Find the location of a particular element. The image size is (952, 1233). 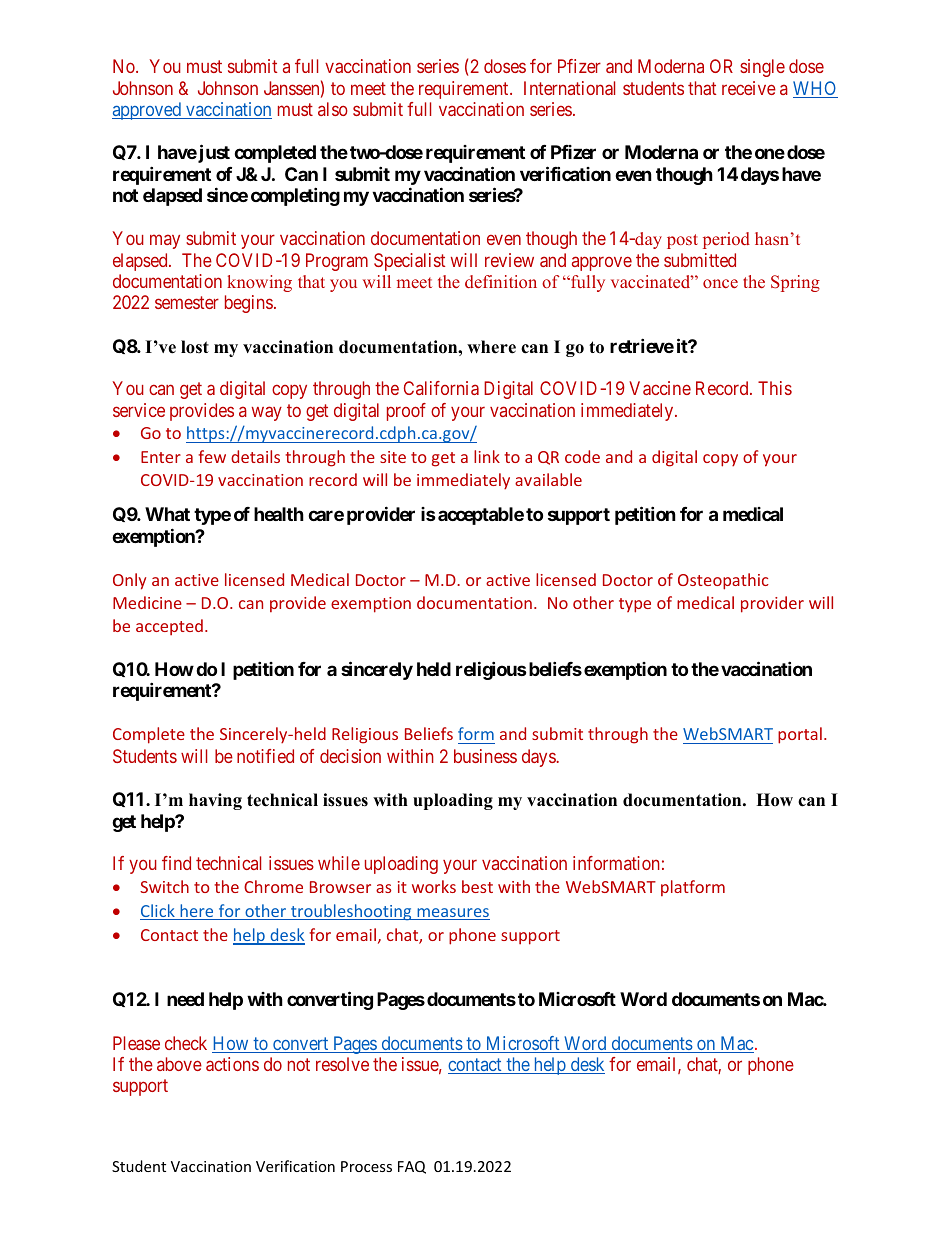

few is located at coordinates (212, 456).
